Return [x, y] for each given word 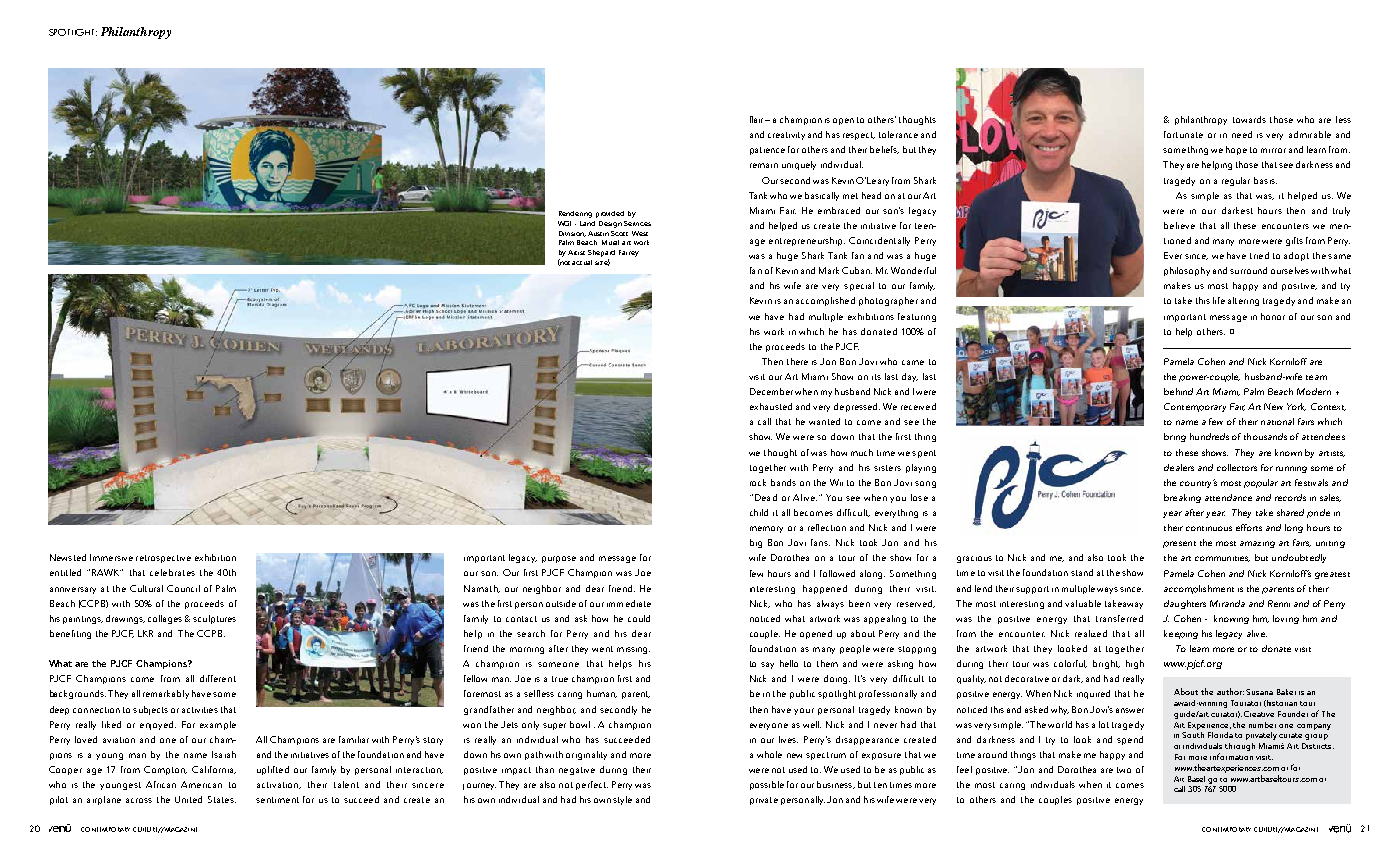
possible [767, 785]
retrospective [163, 559]
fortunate [1183, 134]
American [201, 784]
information [1231, 756]
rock [758, 482]
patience [767, 151]
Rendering [575, 214]
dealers [1179, 467]
